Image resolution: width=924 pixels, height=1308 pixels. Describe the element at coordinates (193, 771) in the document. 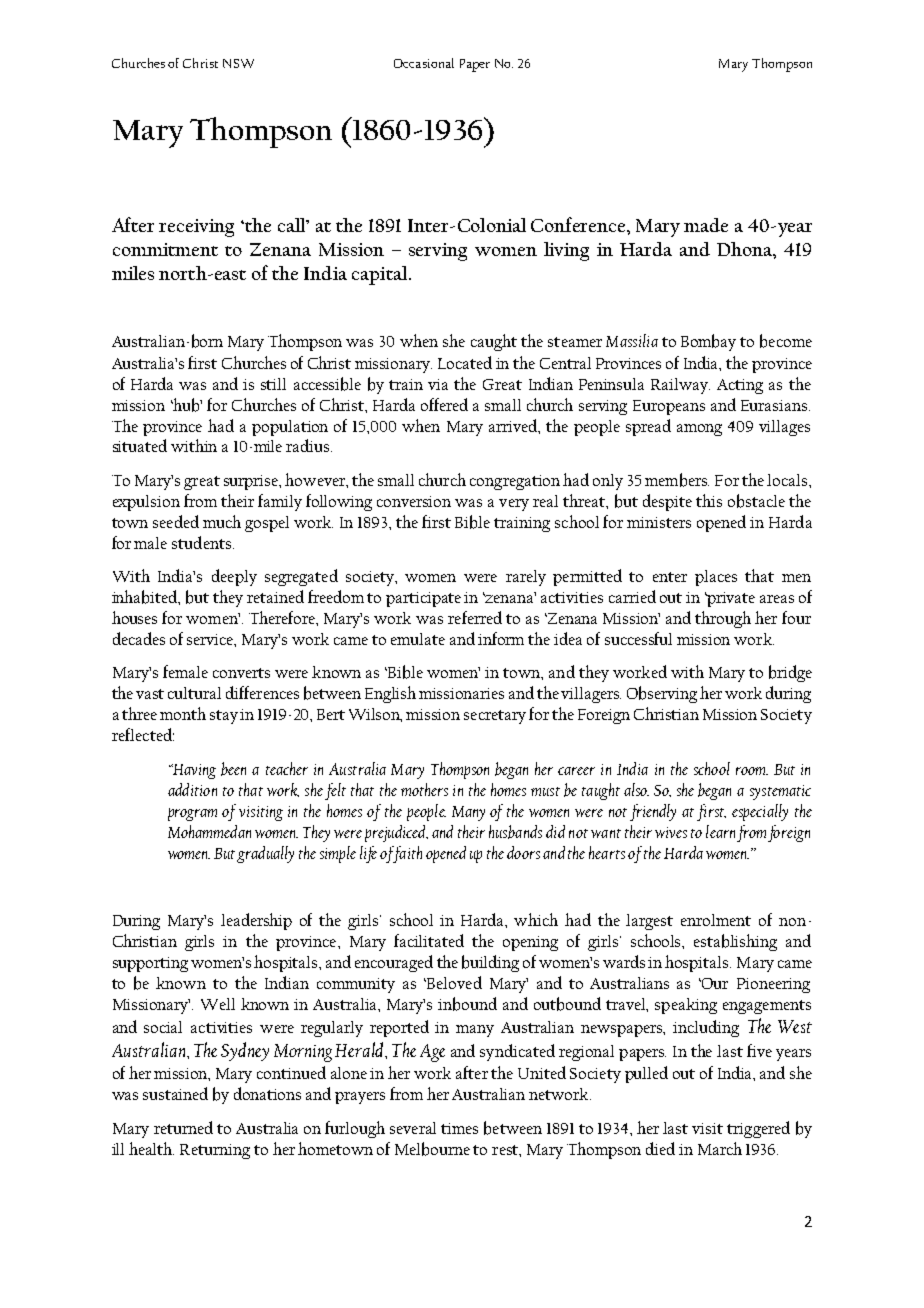

I see `Having` at that location.
